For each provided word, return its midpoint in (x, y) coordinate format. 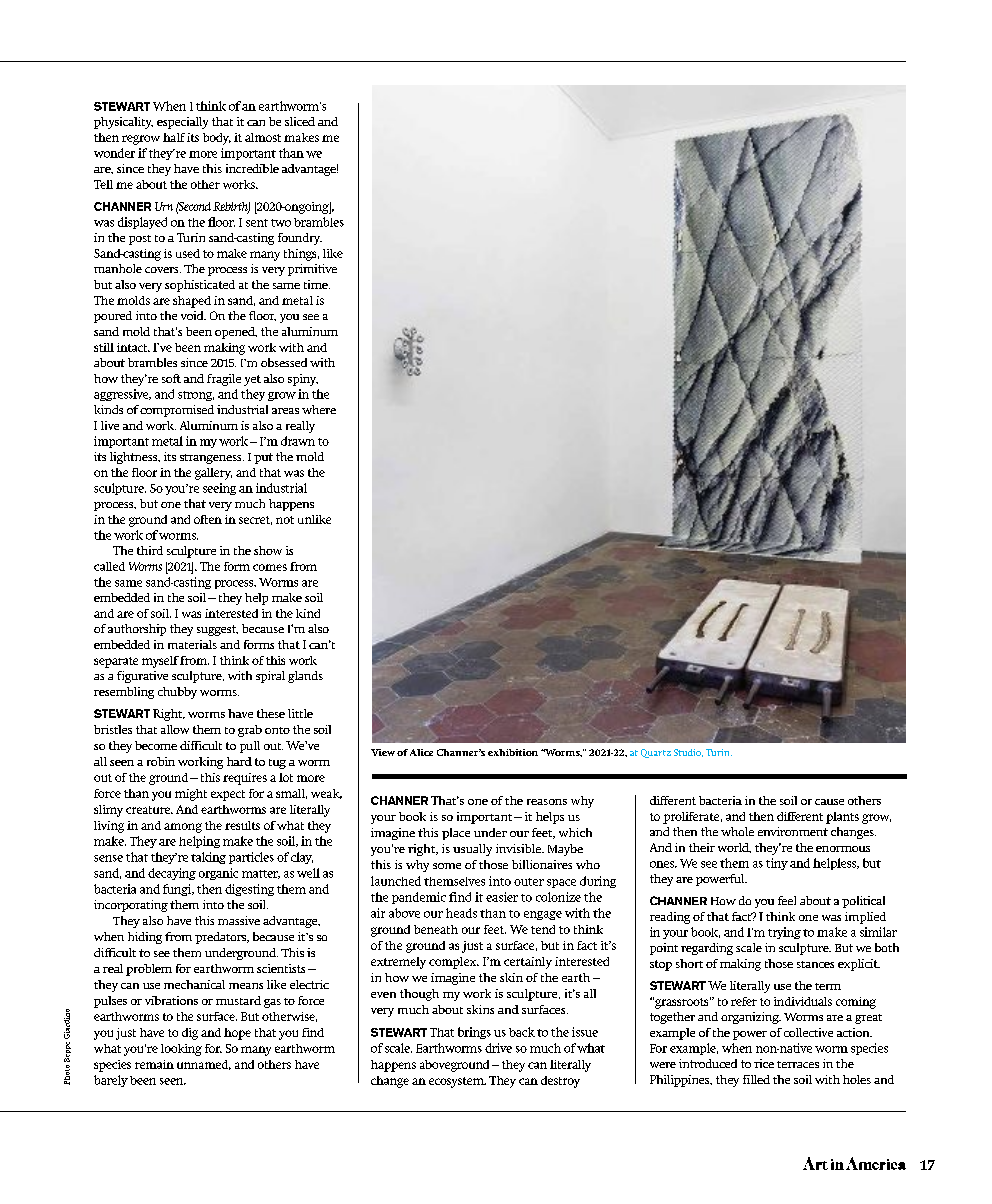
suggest (217, 630)
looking (181, 1050)
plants (842, 818)
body (217, 139)
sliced (300, 121)
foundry (300, 239)
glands (305, 677)
